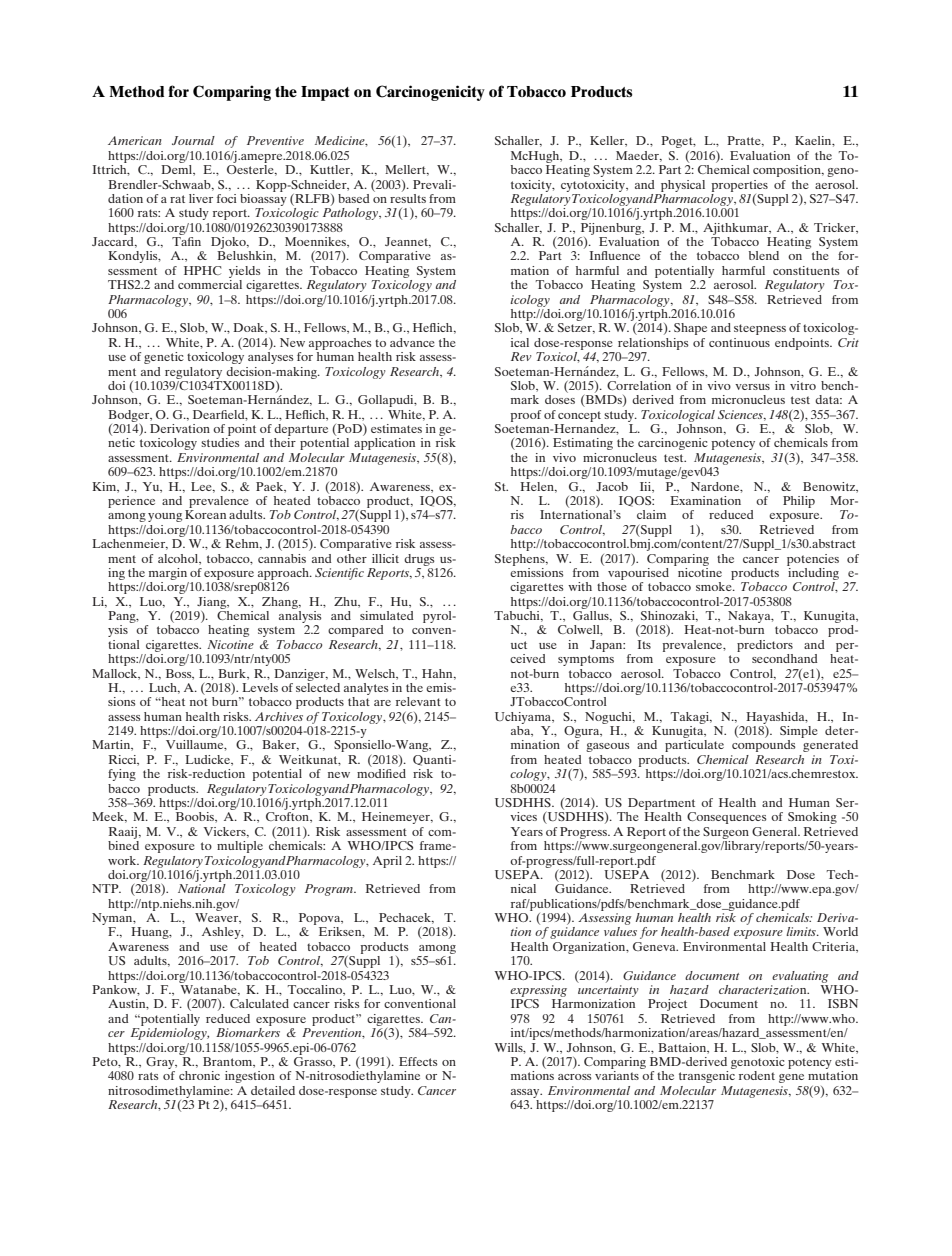  I want to click on Doak, so click(249, 328).
